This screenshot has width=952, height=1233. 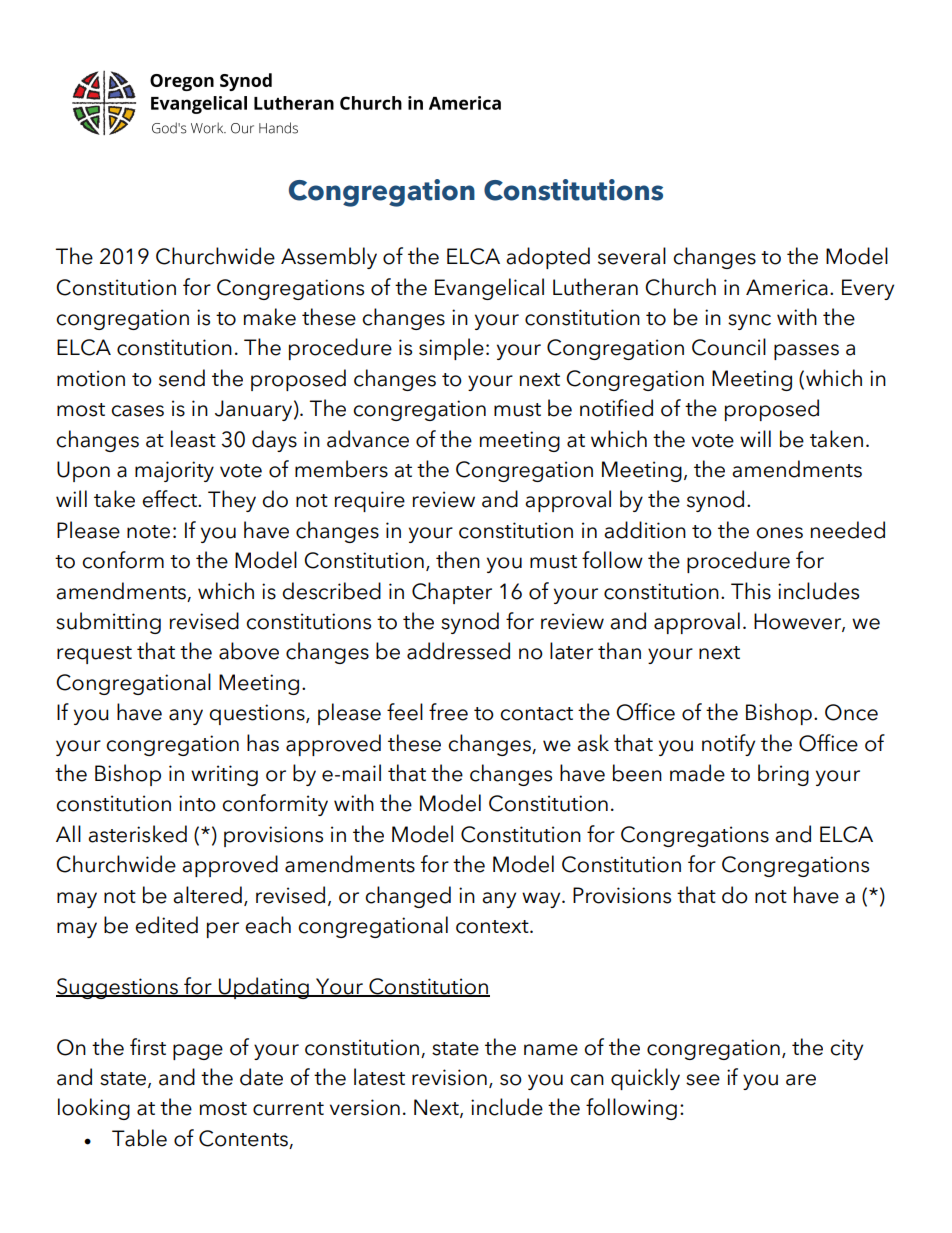 What do you see at coordinates (783, 775) in the screenshot?
I see `bring` at bounding box center [783, 775].
